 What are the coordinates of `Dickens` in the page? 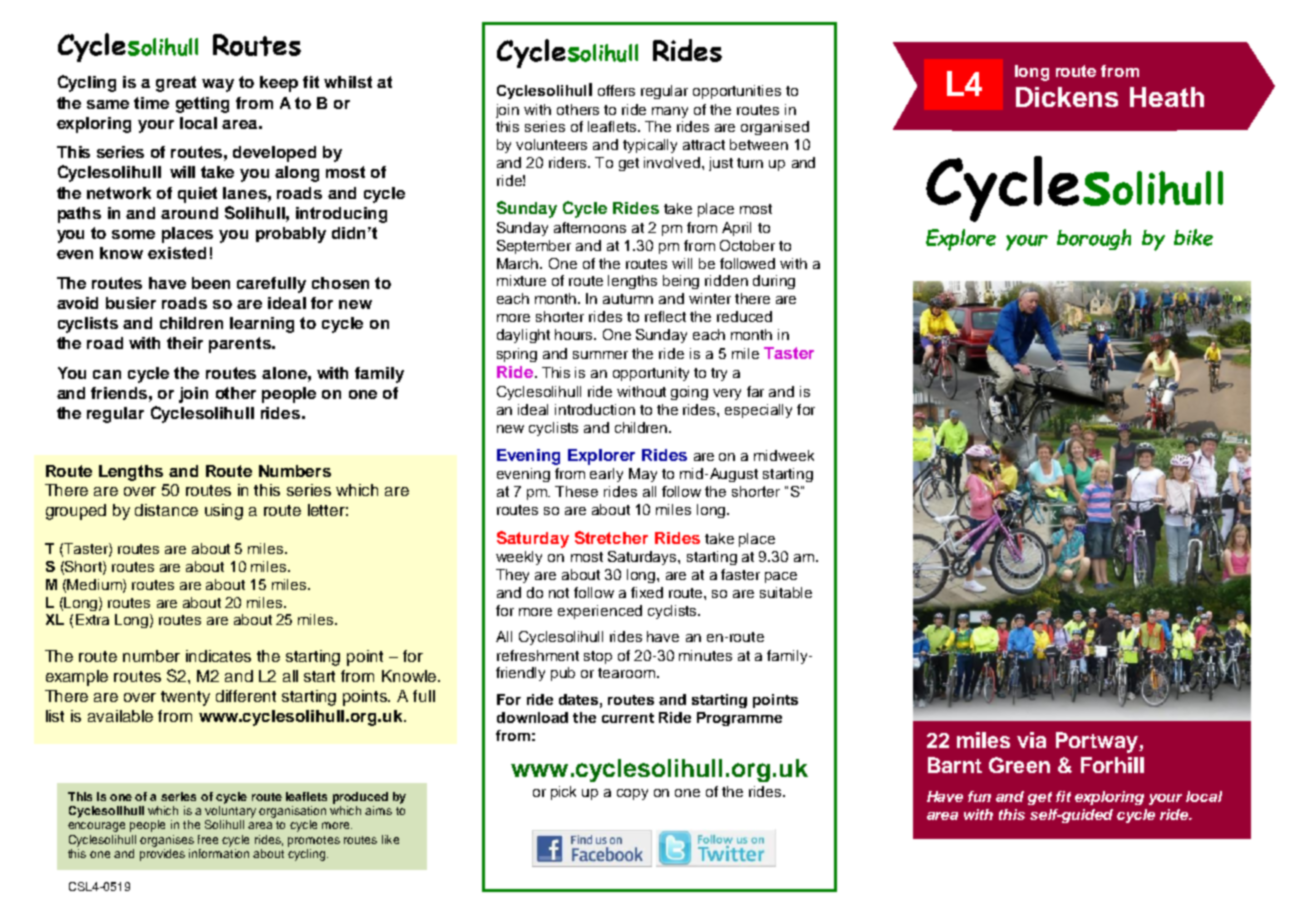 It's located at (1067, 97).
